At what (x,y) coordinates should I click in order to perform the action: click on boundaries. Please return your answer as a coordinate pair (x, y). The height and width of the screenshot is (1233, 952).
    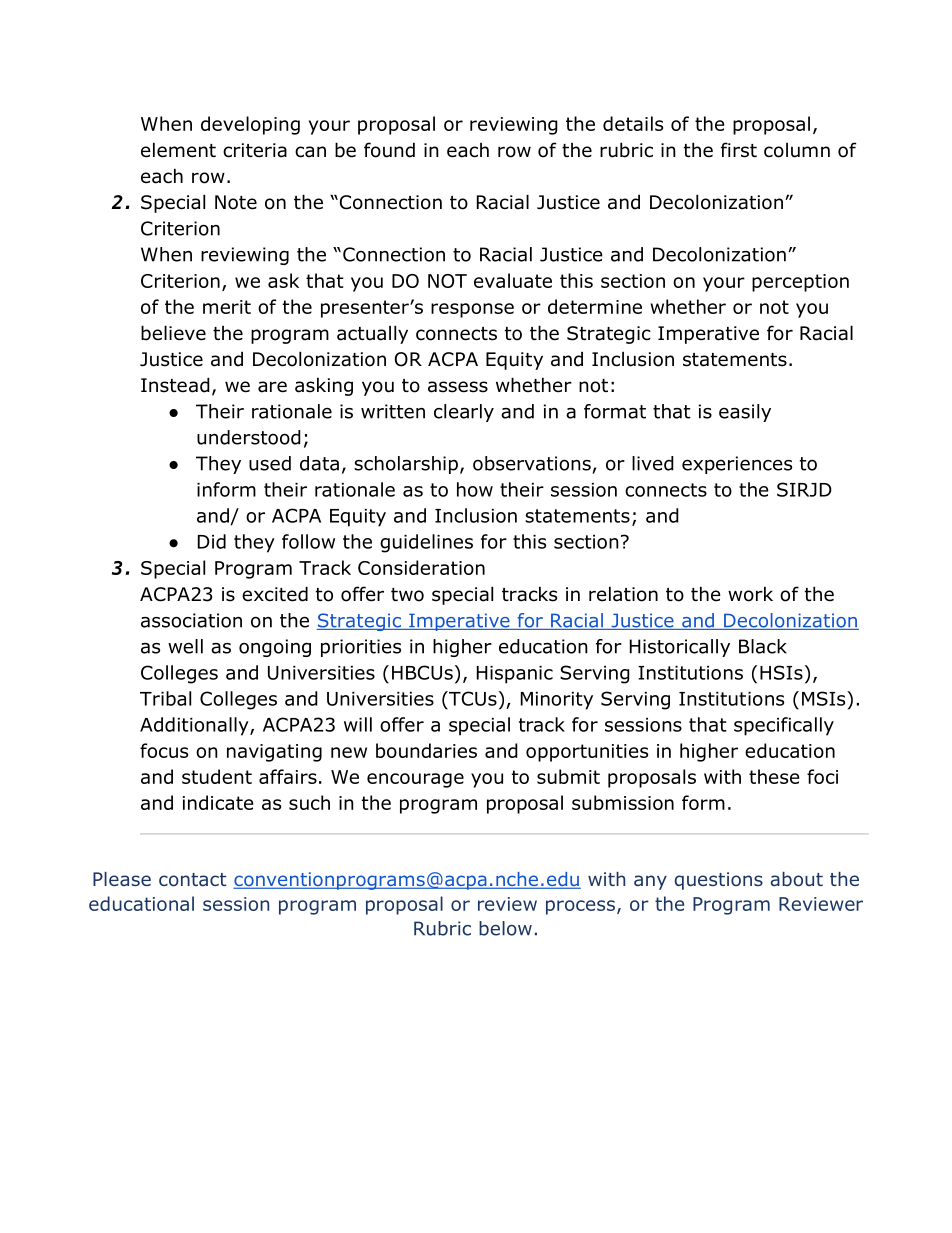
    Looking at the image, I should click on (426, 750).
